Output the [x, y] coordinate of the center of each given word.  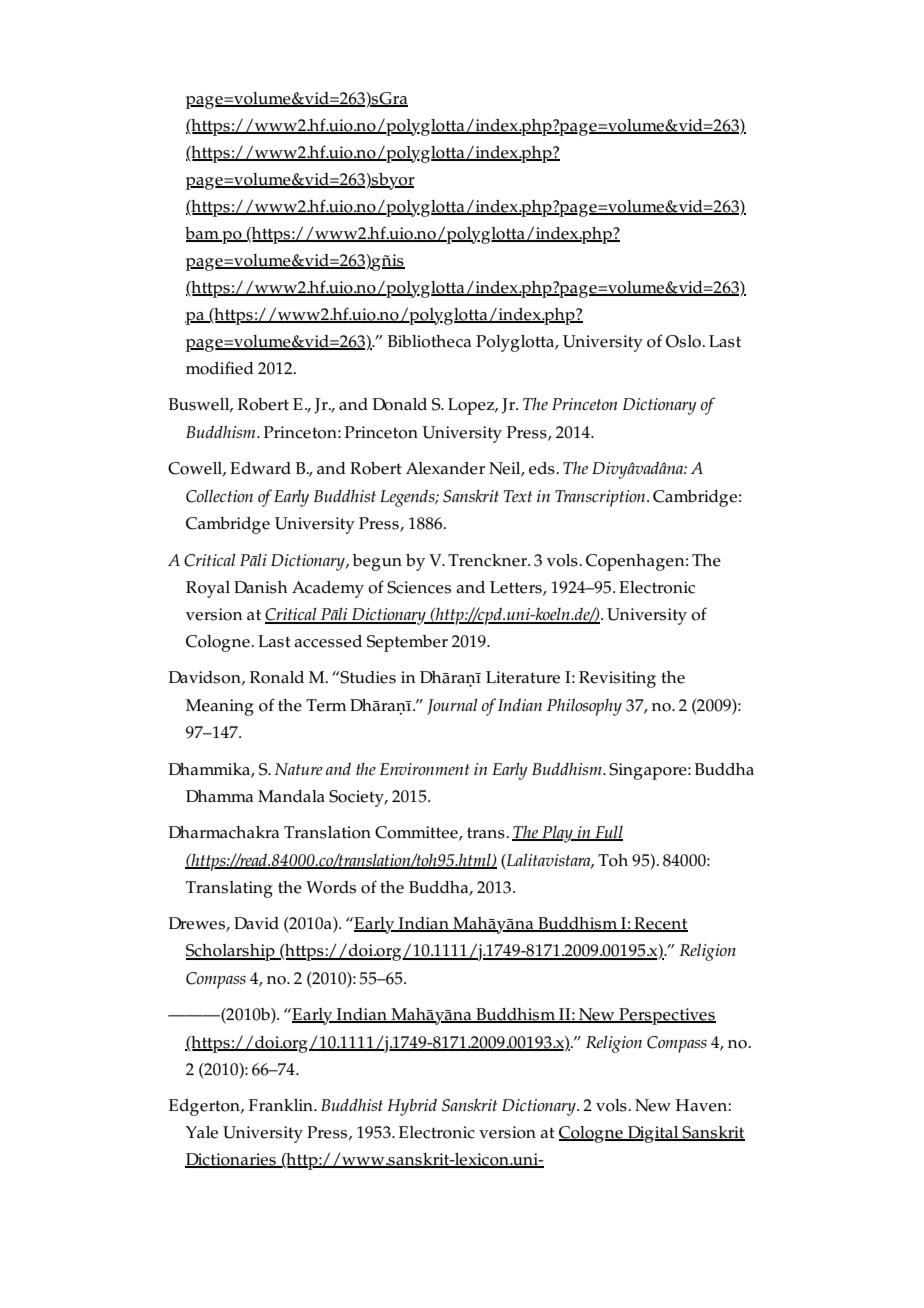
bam [203, 234]
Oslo [684, 341]
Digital [653, 1134]
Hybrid [412, 1107]
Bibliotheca [429, 341]
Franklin [282, 1105]
